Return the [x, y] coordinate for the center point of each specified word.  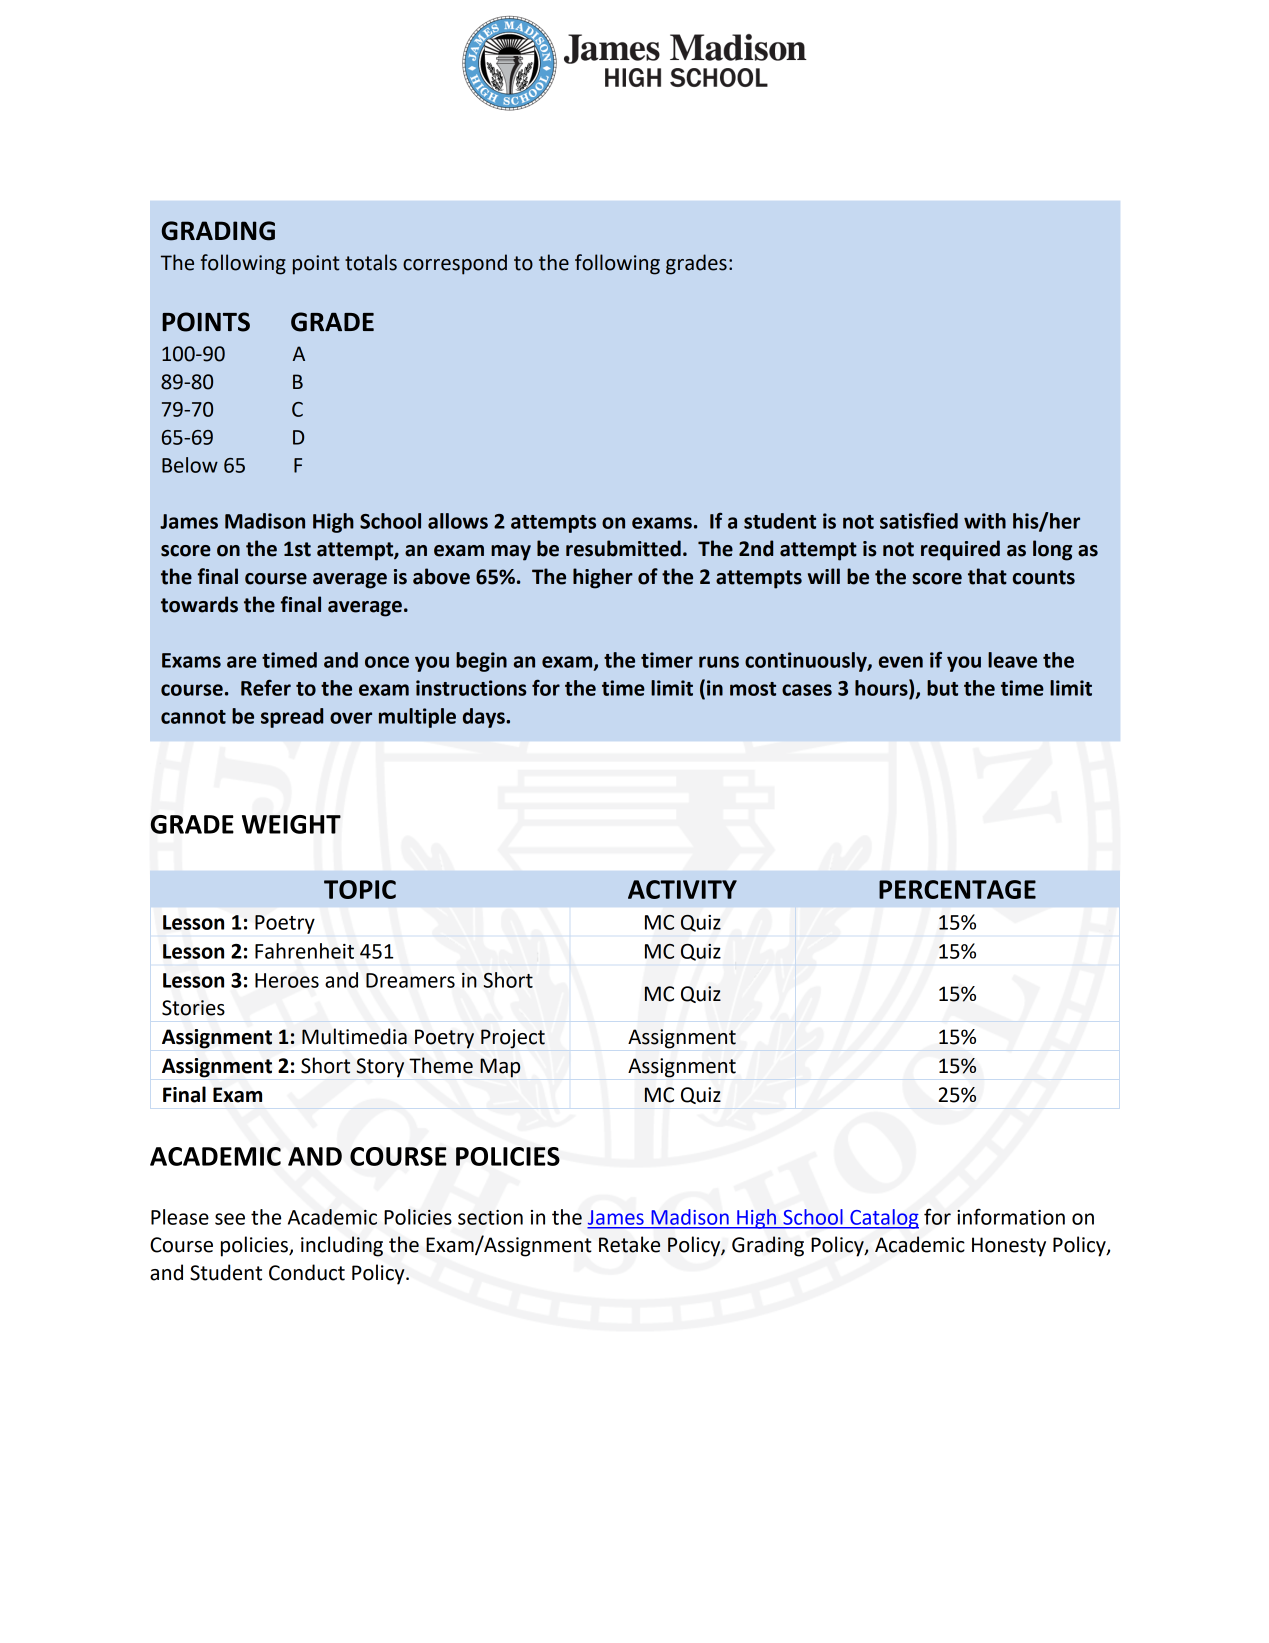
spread [292, 718]
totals [371, 262]
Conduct [307, 1272]
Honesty [1009, 1247]
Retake [629, 1244]
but [942, 688]
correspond [455, 264]
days [485, 718]
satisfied [919, 520]
